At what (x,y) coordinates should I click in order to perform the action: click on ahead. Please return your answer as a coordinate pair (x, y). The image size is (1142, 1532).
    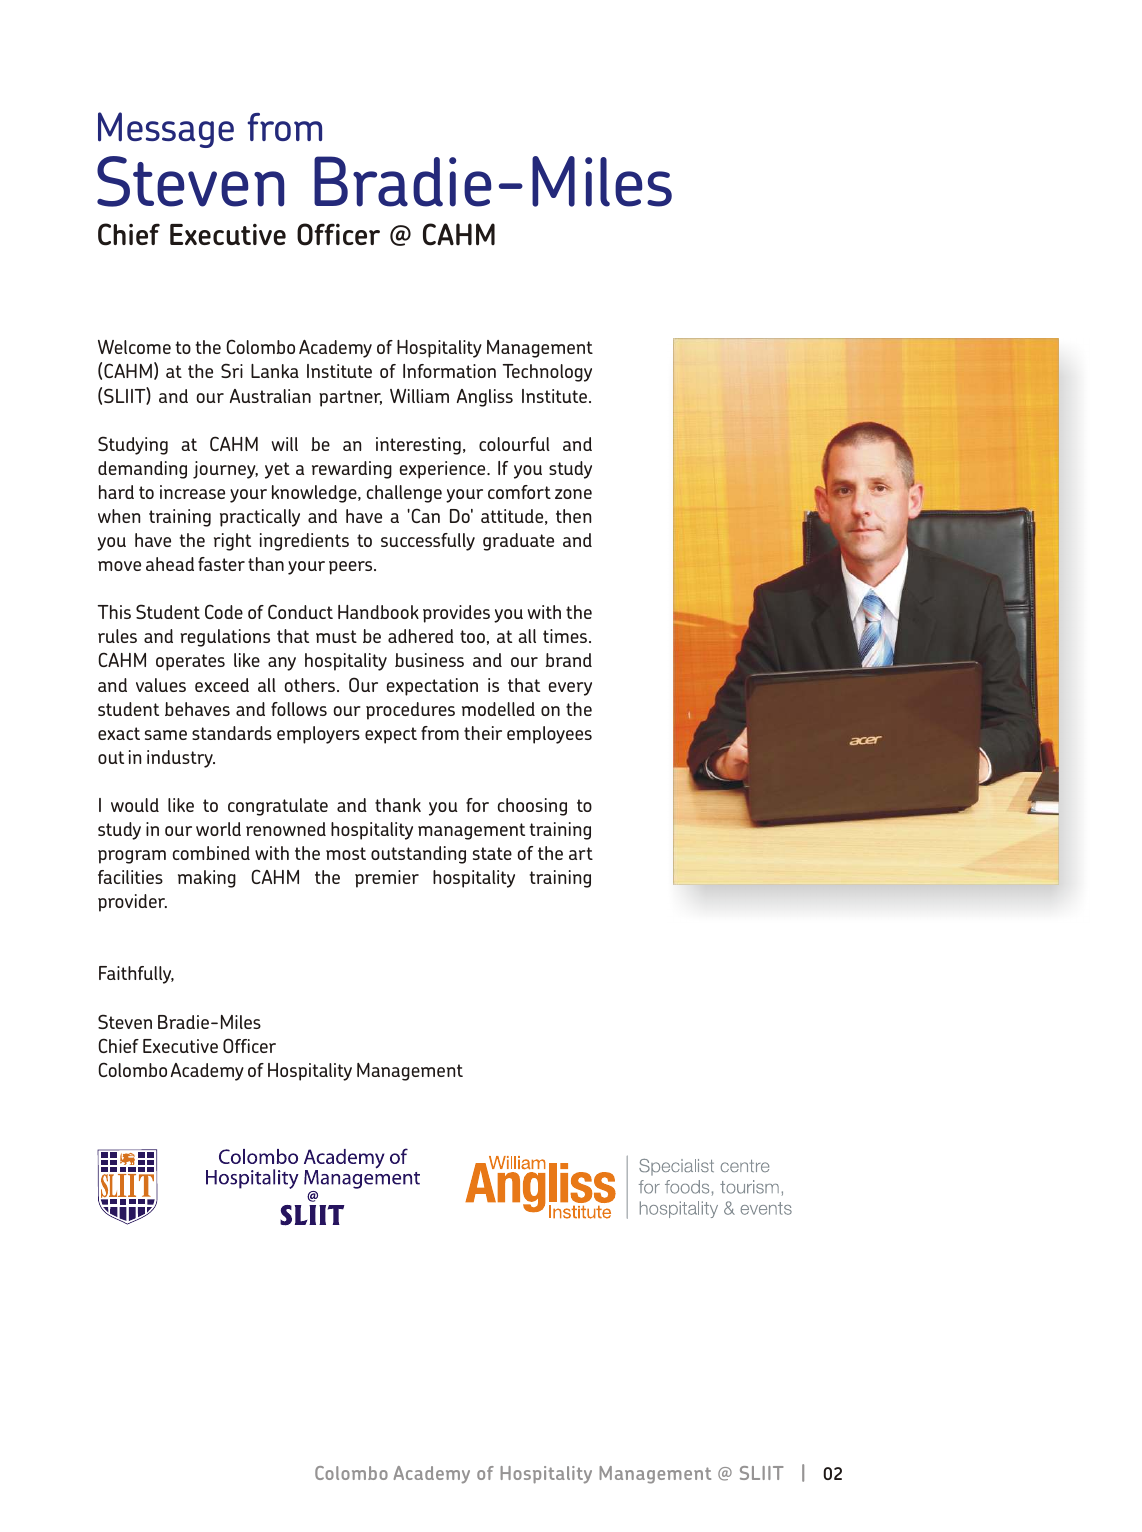
    Looking at the image, I should click on (170, 564).
